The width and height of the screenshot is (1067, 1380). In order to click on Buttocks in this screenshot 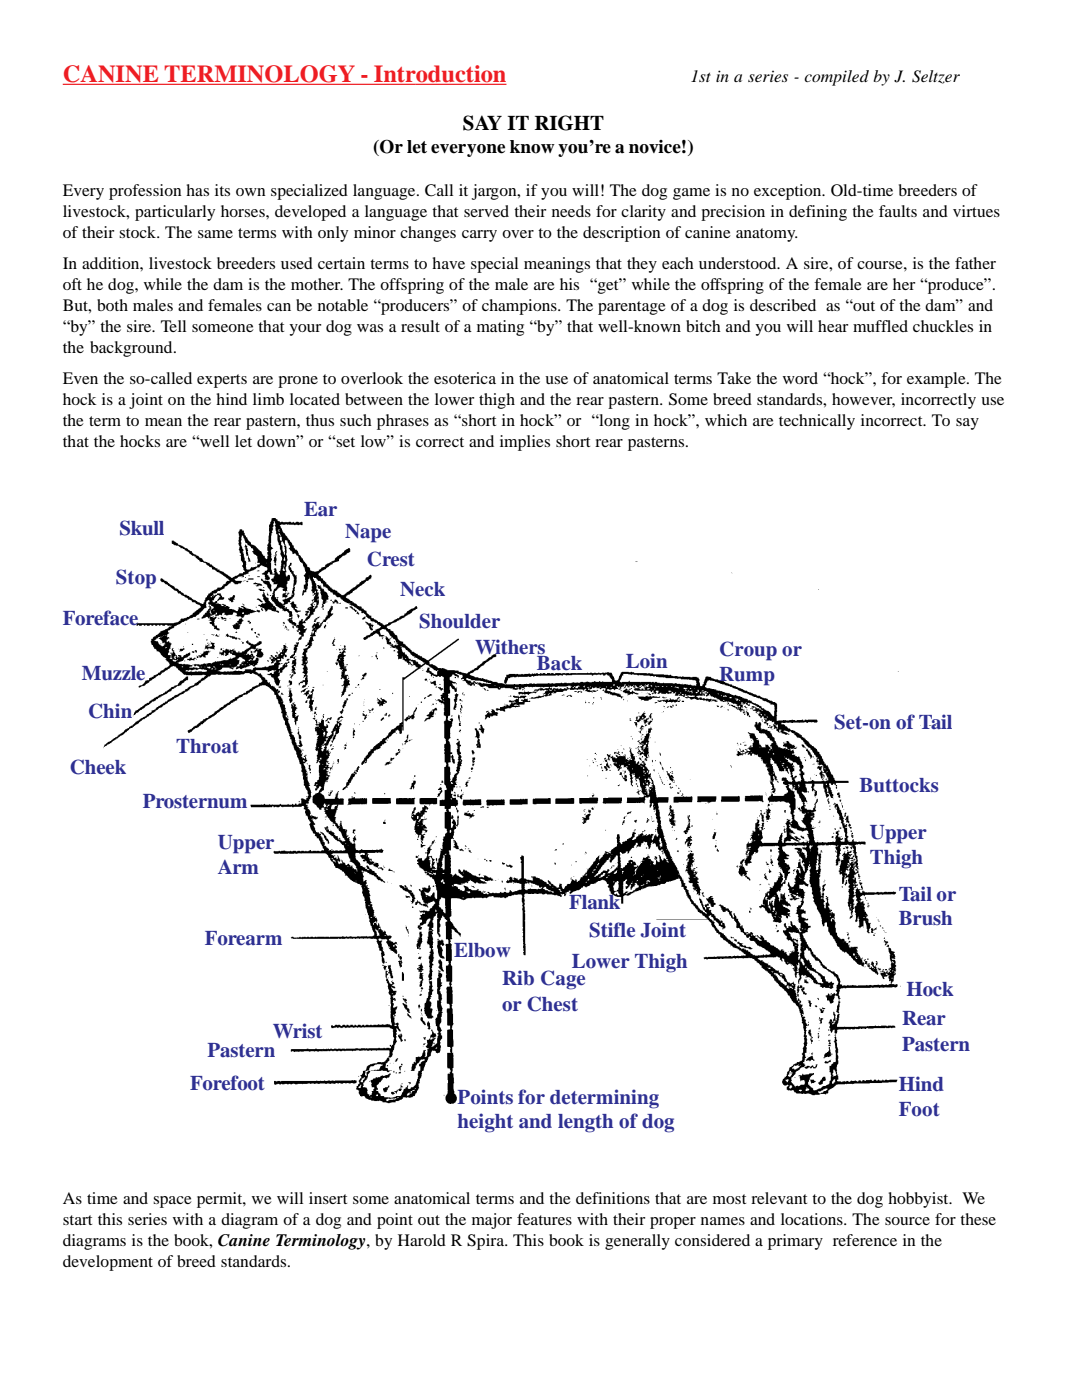, I will do `click(898, 785)`.
